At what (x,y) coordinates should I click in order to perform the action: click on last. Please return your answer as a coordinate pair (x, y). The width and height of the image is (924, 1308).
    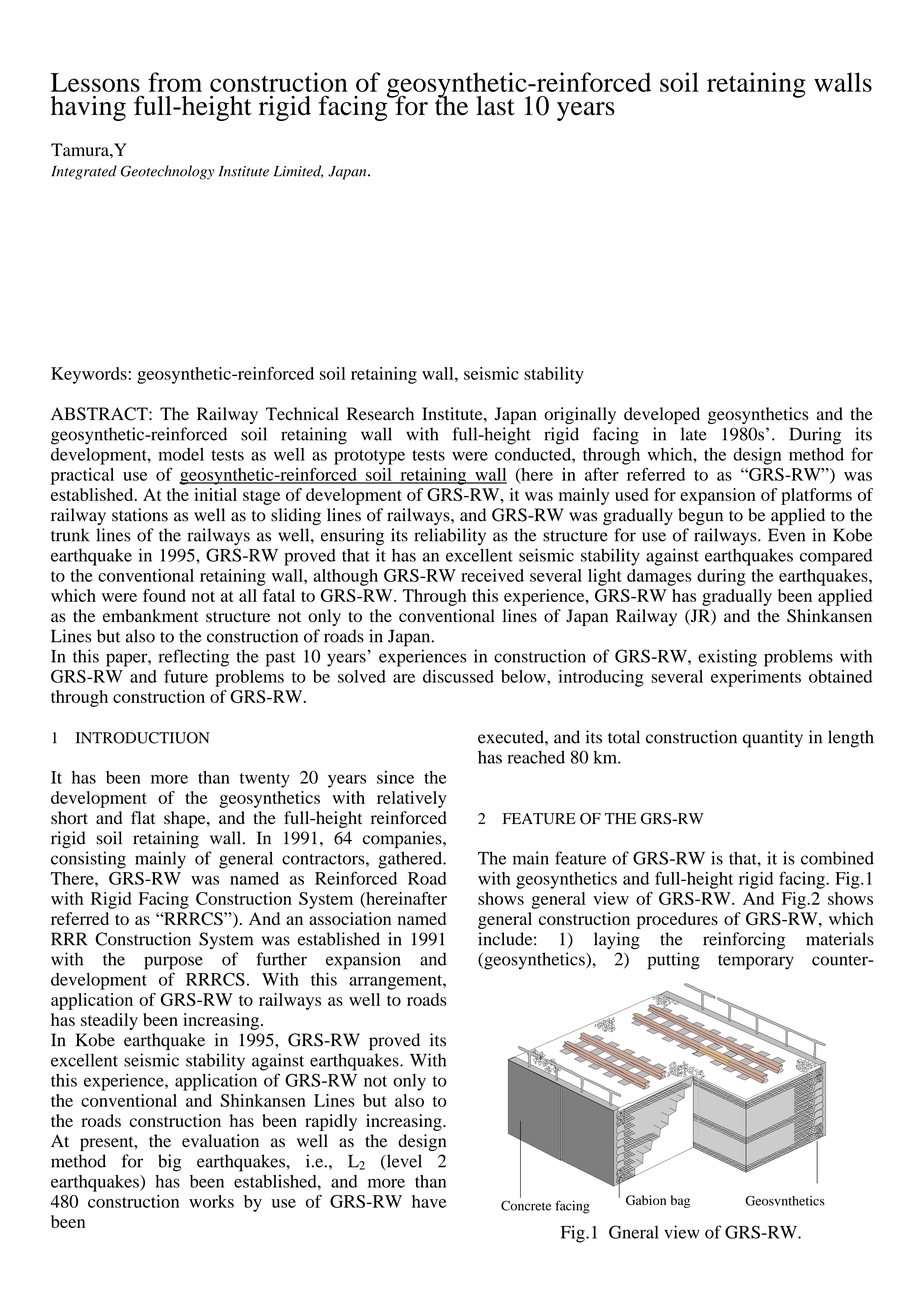
    Looking at the image, I should click on (495, 106).
